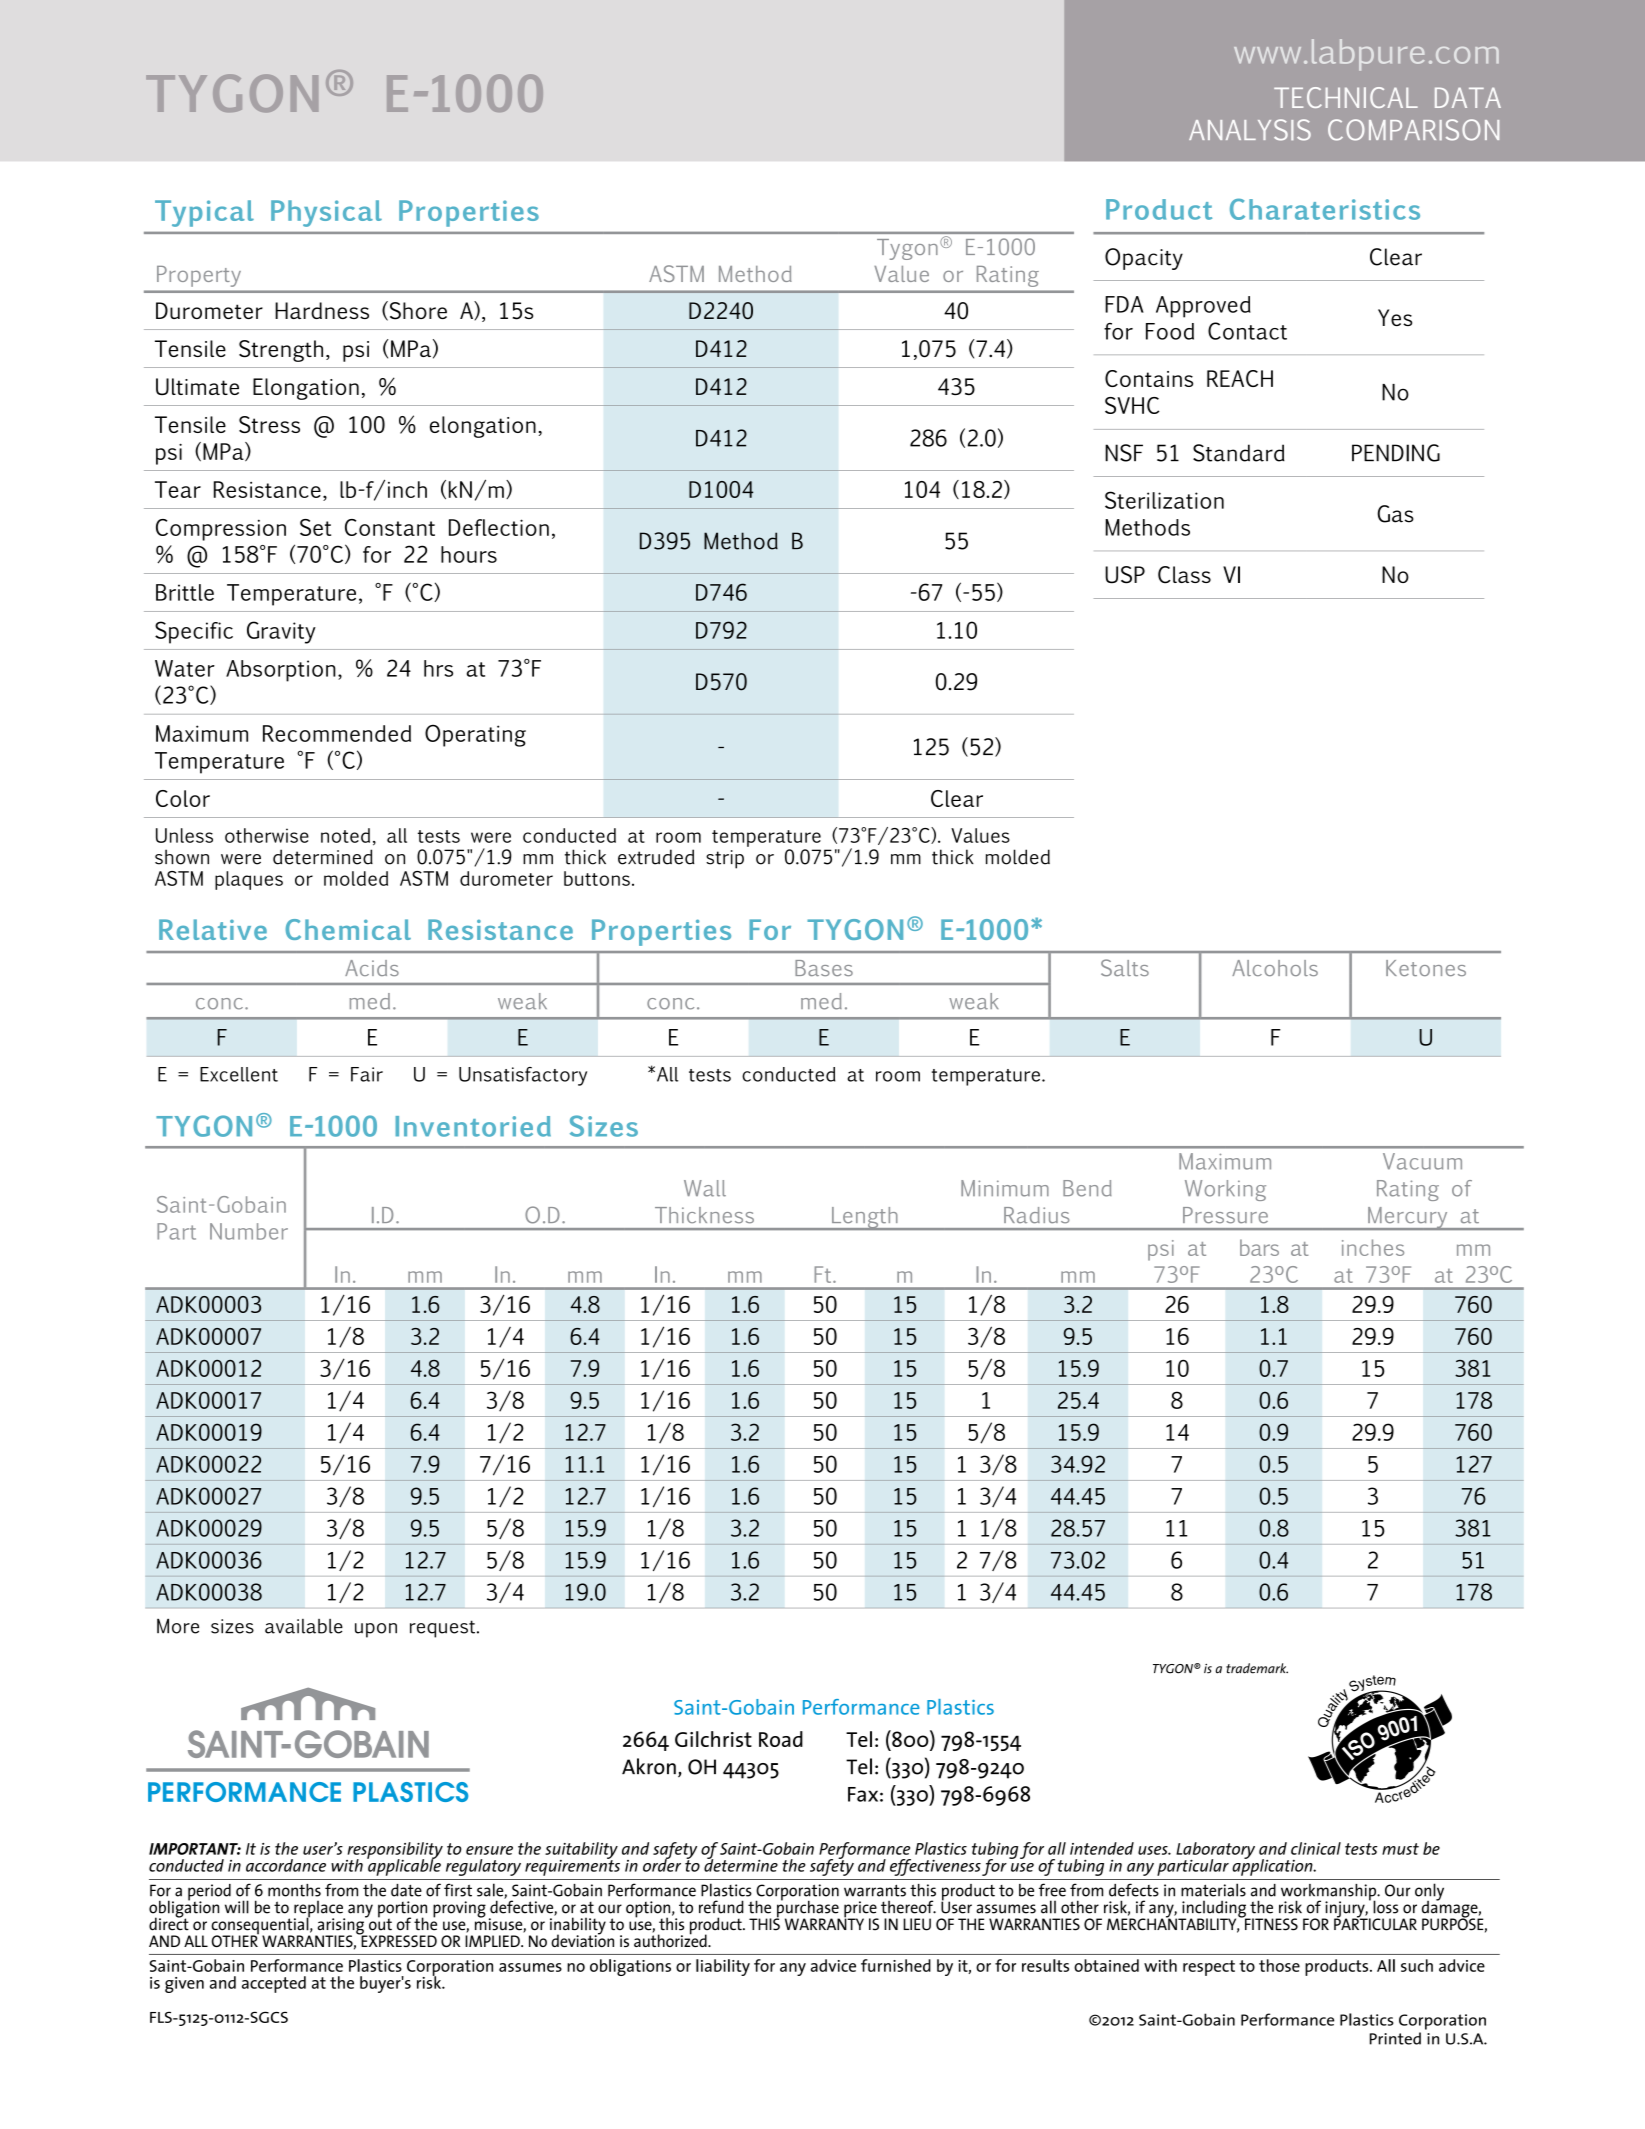  Describe the element at coordinates (1144, 259) in the image. I see `Opacity` at that location.
